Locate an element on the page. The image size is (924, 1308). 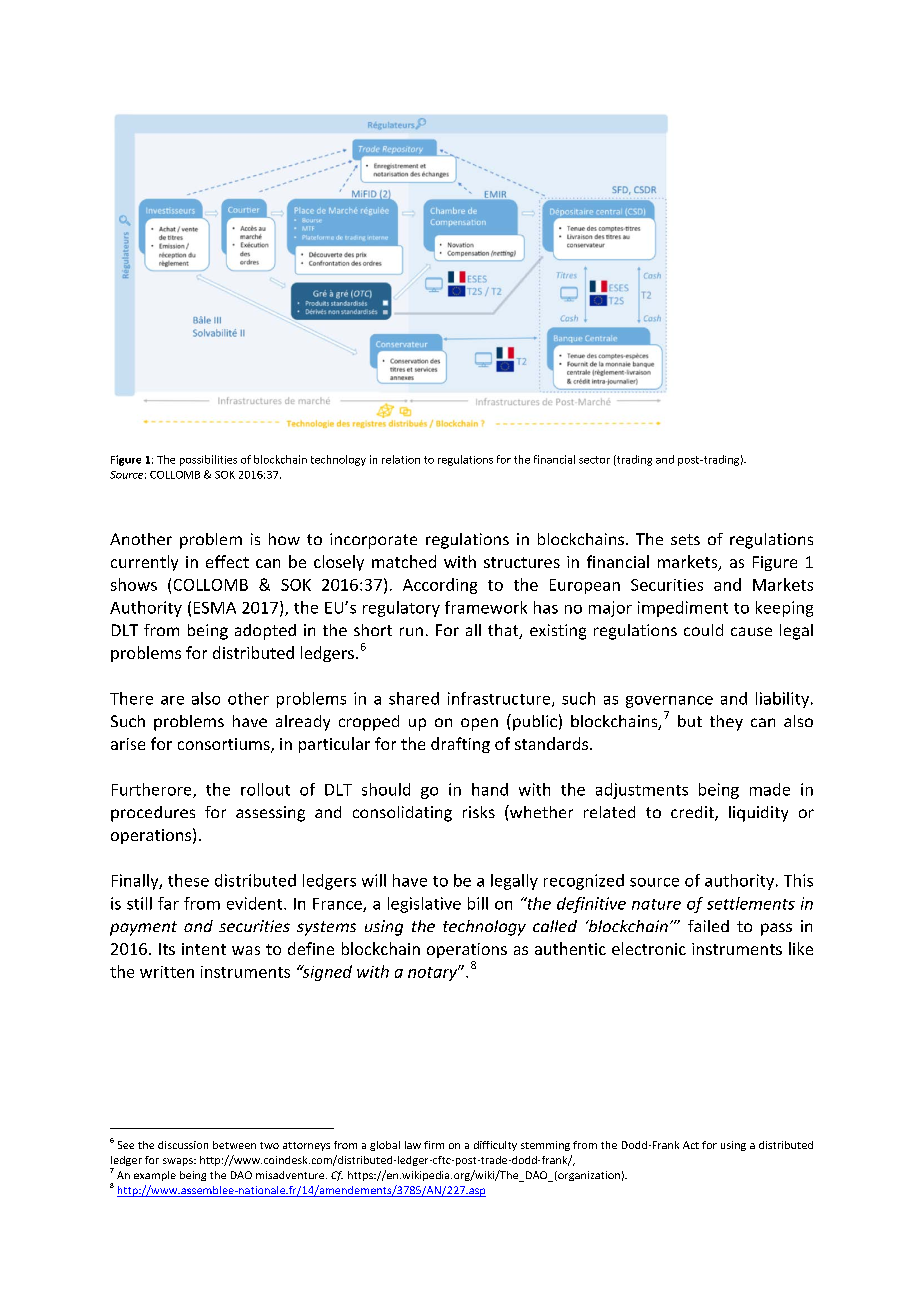
sets is located at coordinates (685, 539).
